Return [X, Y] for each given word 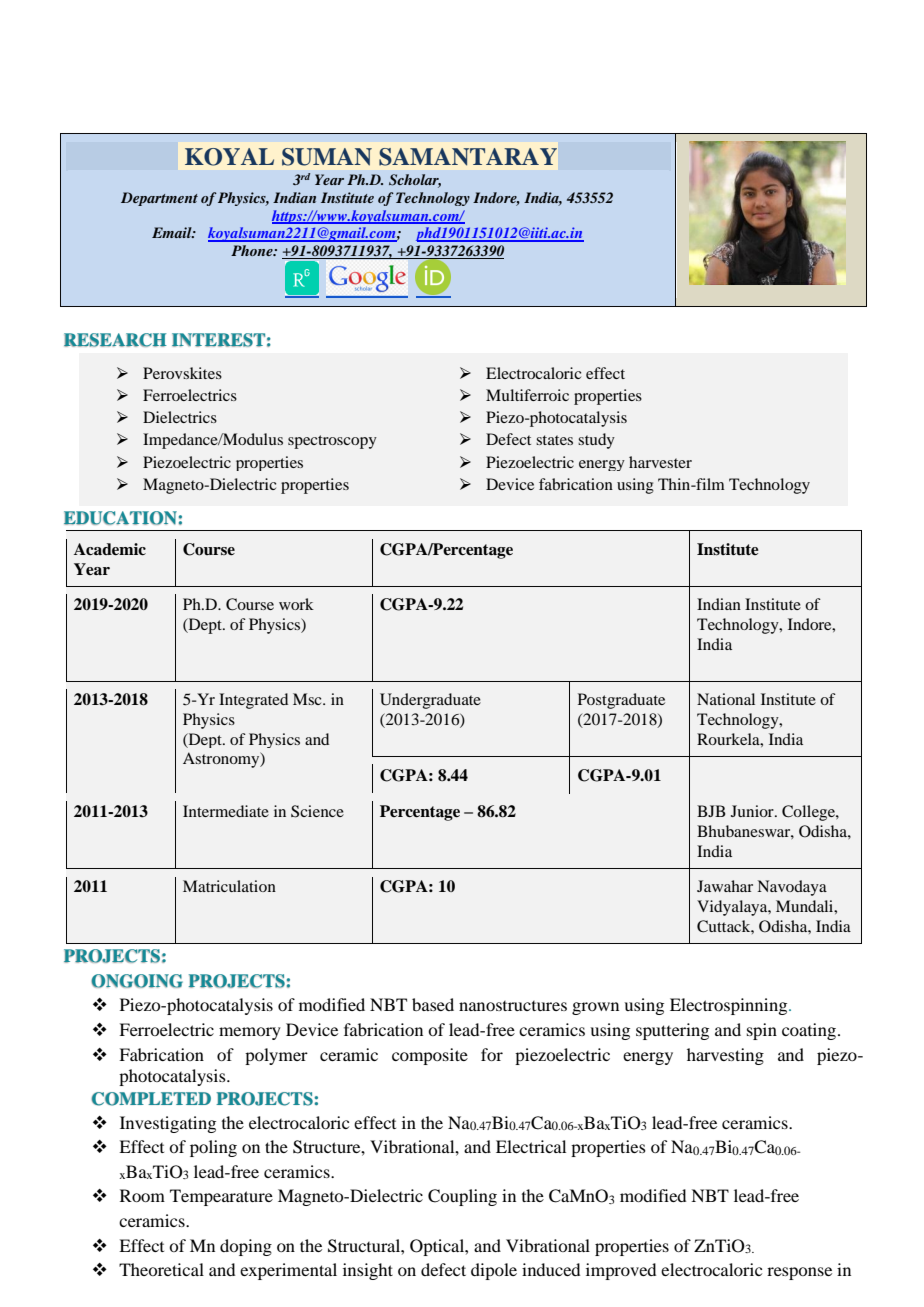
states [554, 440]
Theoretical [161, 1269]
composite [430, 1056]
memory [250, 1033]
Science [317, 811]
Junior [753, 811]
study [596, 441]
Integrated [253, 701]
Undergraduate [430, 701]
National [726, 699]
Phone [253, 250]
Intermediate [226, 811]
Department [159, 199]
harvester [660, 462]
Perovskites [182, 373]
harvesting [725, 1056]
